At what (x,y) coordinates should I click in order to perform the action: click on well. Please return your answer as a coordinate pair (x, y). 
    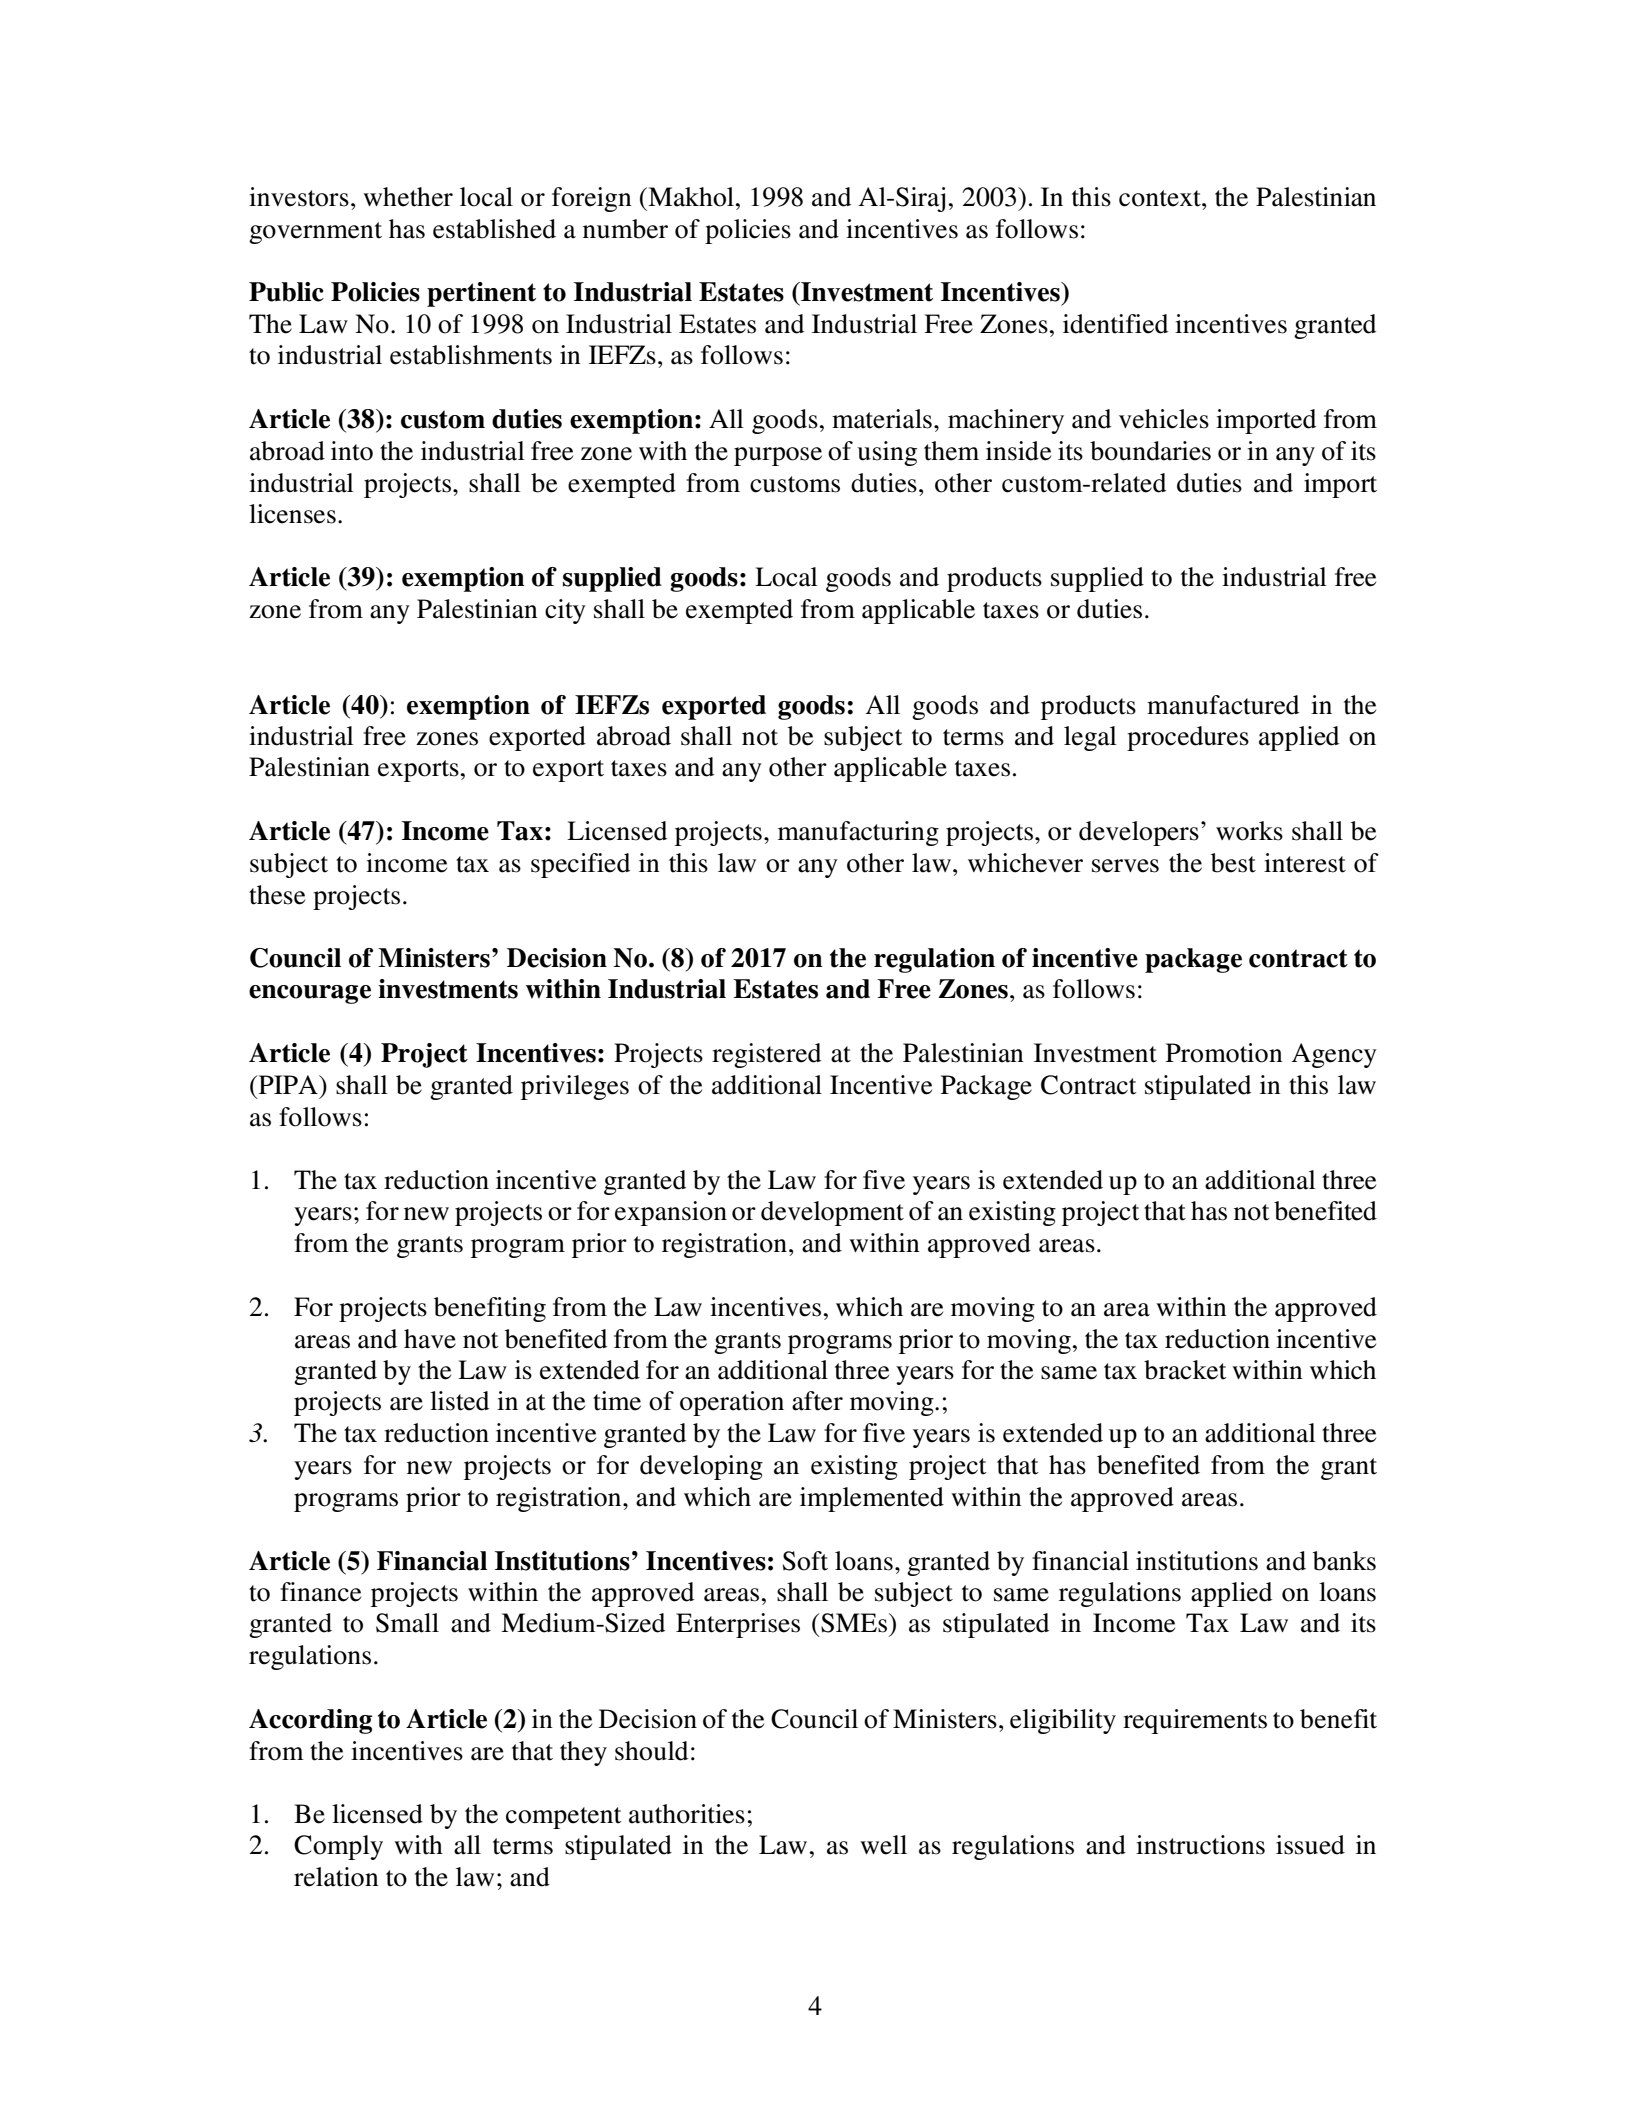
    Looking at the image, I should click on (883, 1845).
